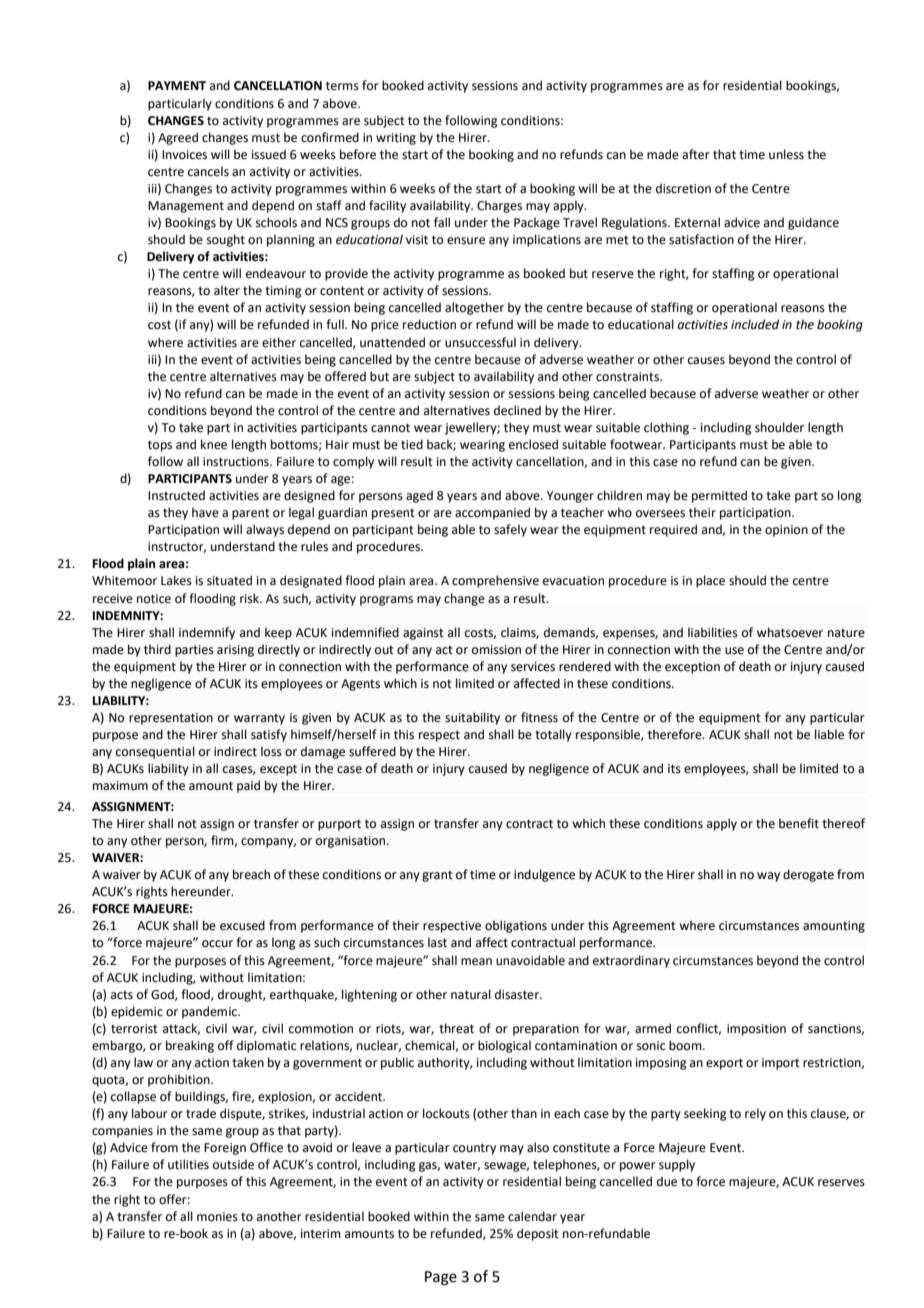  Describe the element at coordinates (178, 138) in the screenshot. I see `Agreed` at that location.
